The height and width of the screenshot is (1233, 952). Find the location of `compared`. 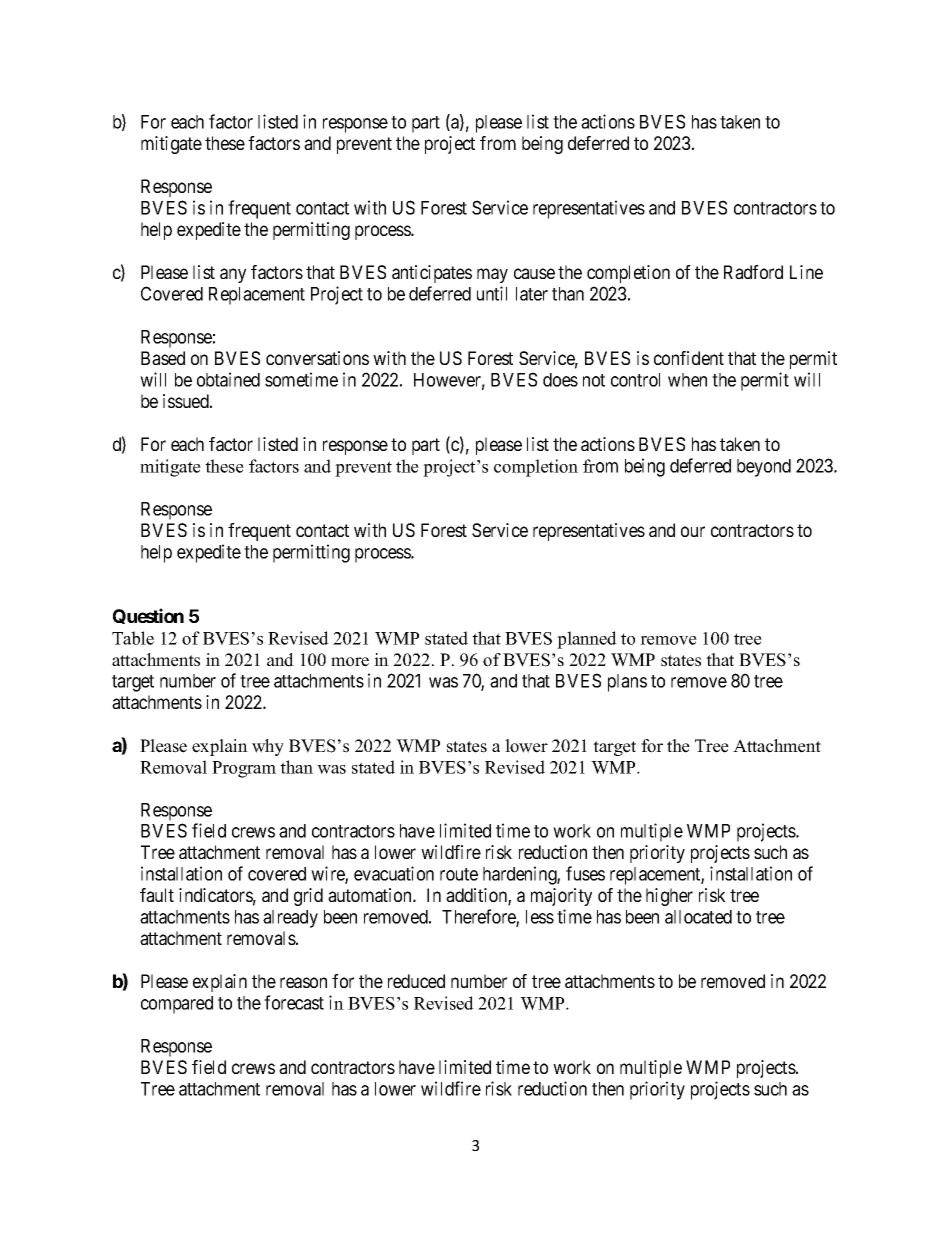

compared is located at coordinates (177, 1005).
